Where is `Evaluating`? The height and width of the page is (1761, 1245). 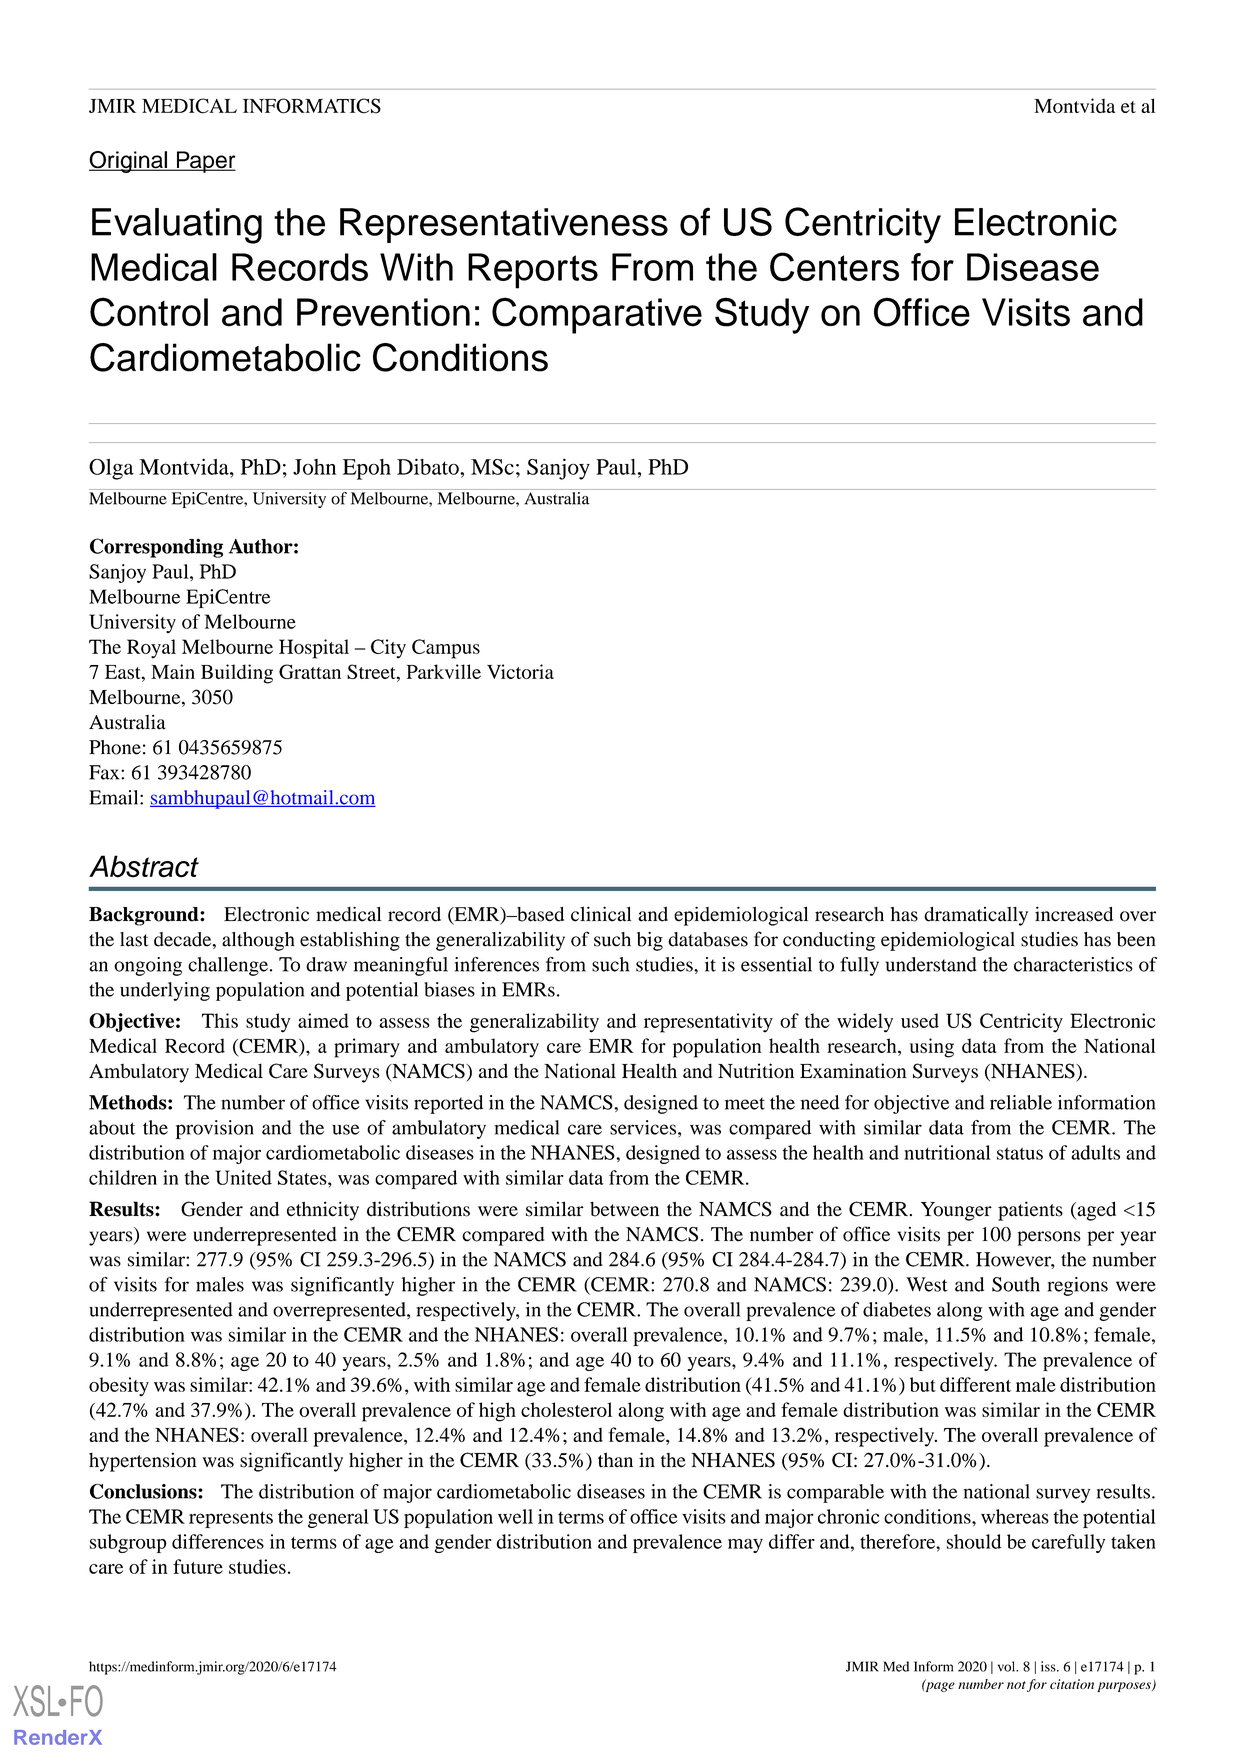
Evaluating is located at coordinates (177, 226).
